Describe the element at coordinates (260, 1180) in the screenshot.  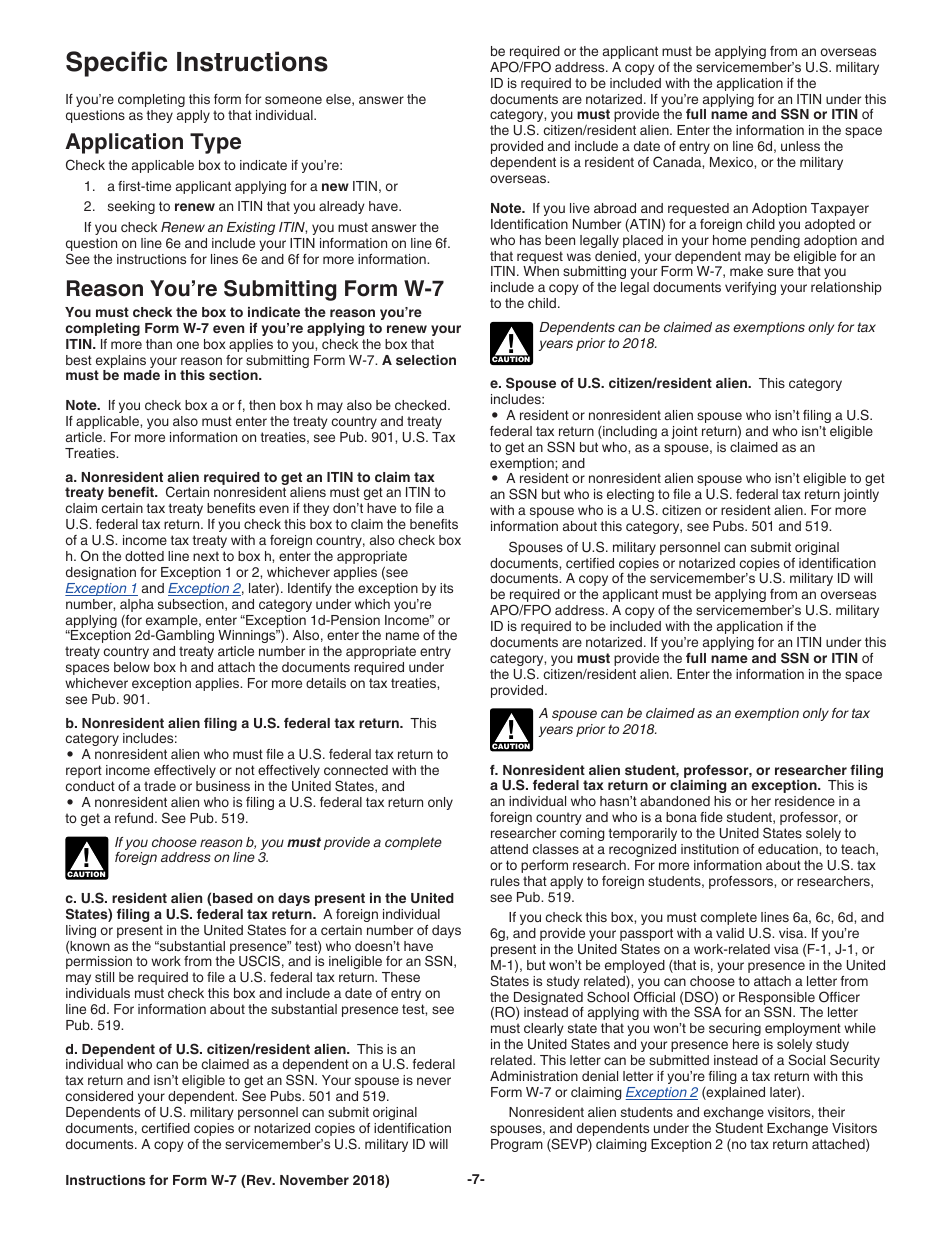
I see `Rev` at that location.
